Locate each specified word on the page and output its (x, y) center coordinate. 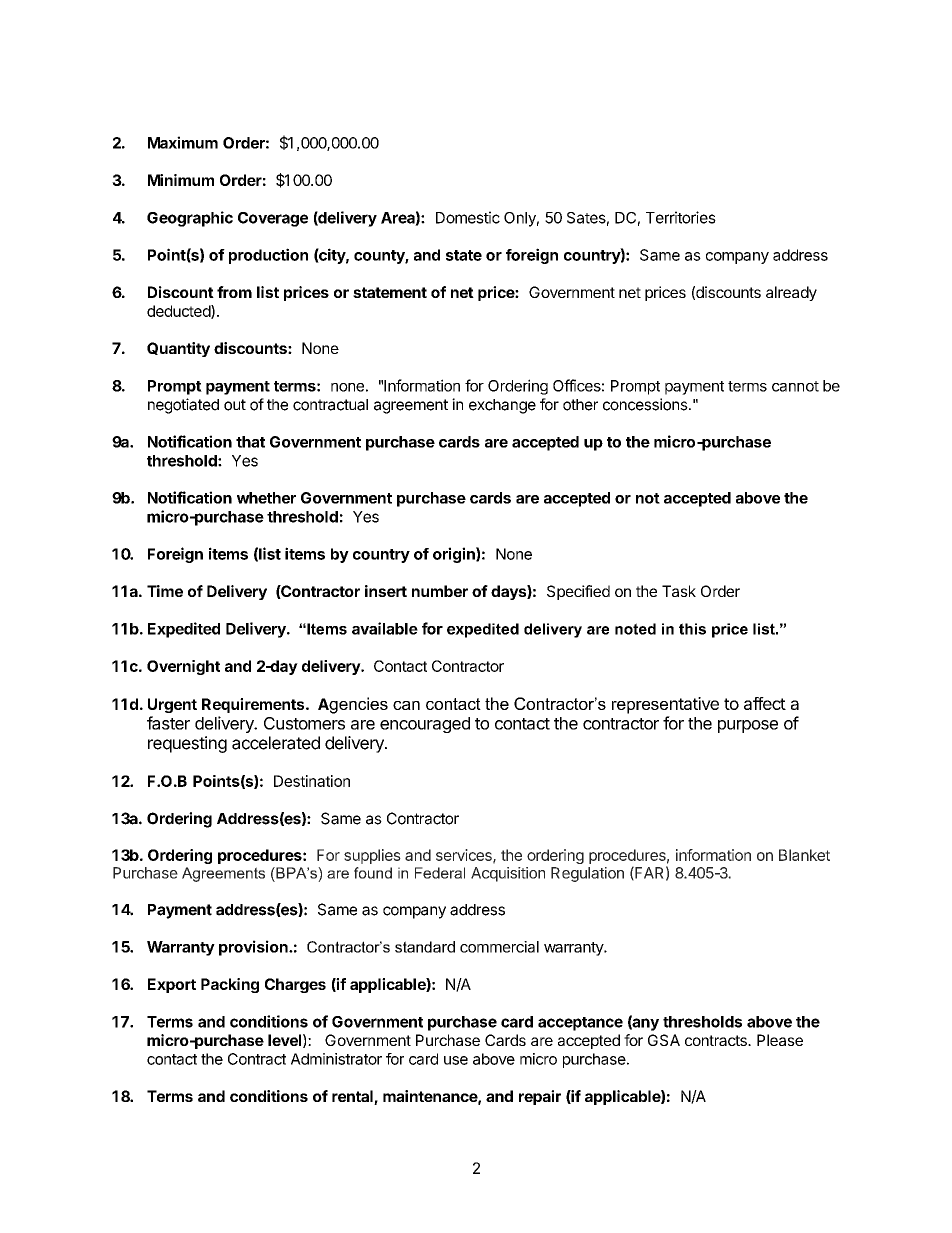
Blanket (804, 855)
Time (165, 591)
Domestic (468, 217)
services (465, 856)
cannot (795, 386)
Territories (681, 217)
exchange (502, 406)
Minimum (181, 180)
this (692, 629)
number (440, 591)
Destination (312, 781)
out (235, 405)
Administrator (336, 1059)
